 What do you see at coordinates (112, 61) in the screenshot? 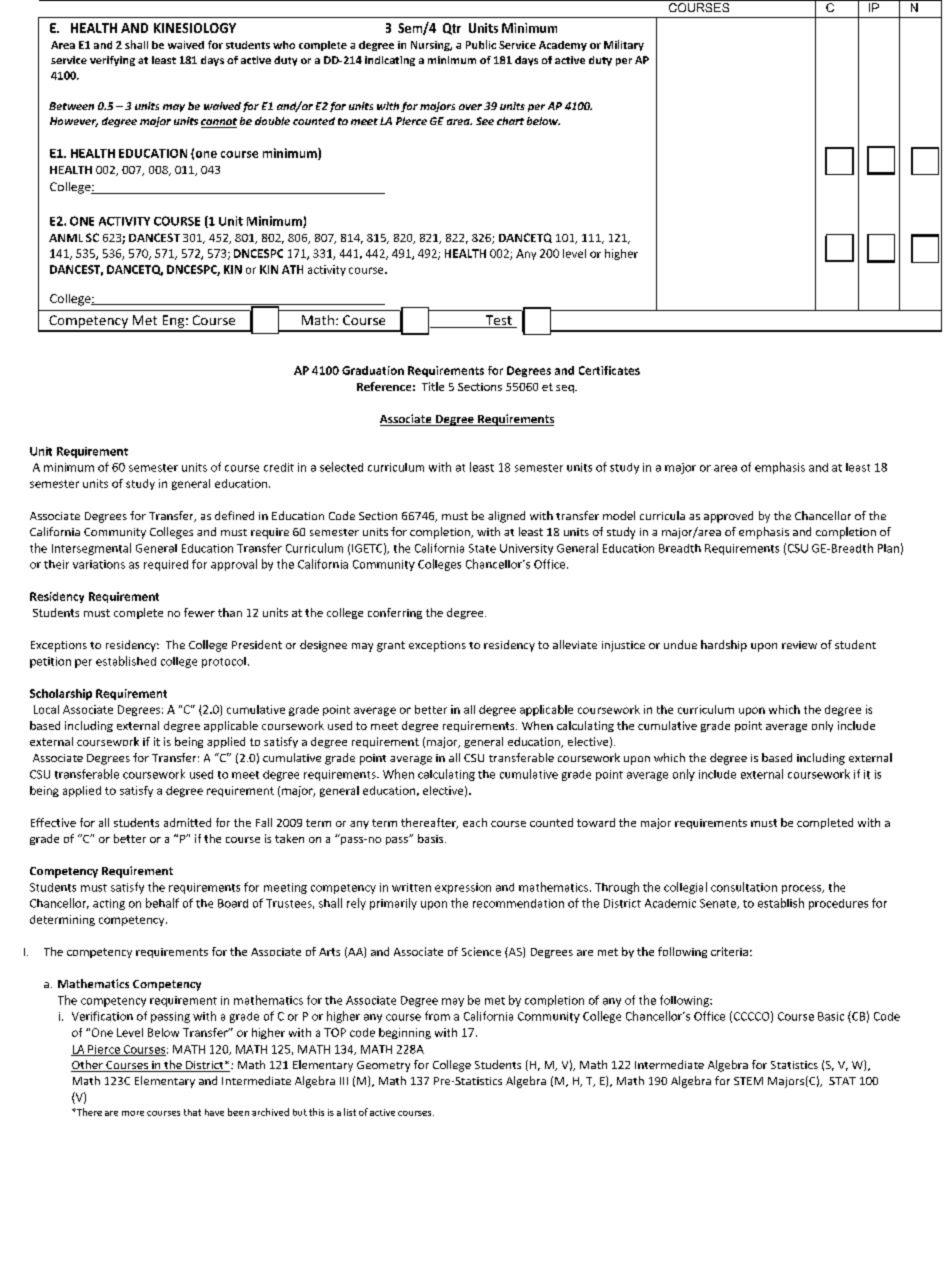
I see `verifying` at bounding box center [112, 61].
